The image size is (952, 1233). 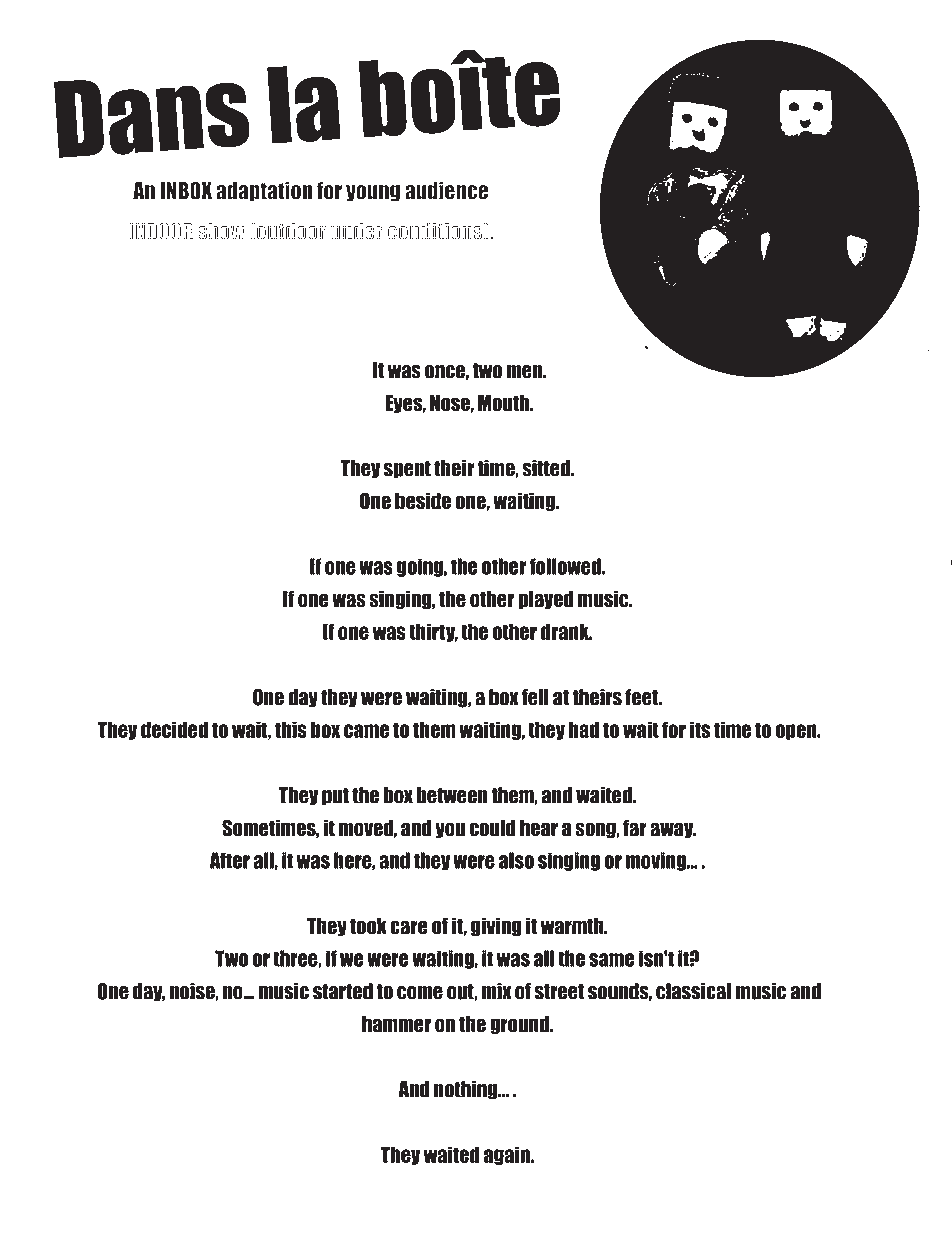 I want to click on beside, so click(x=423, y=501).
